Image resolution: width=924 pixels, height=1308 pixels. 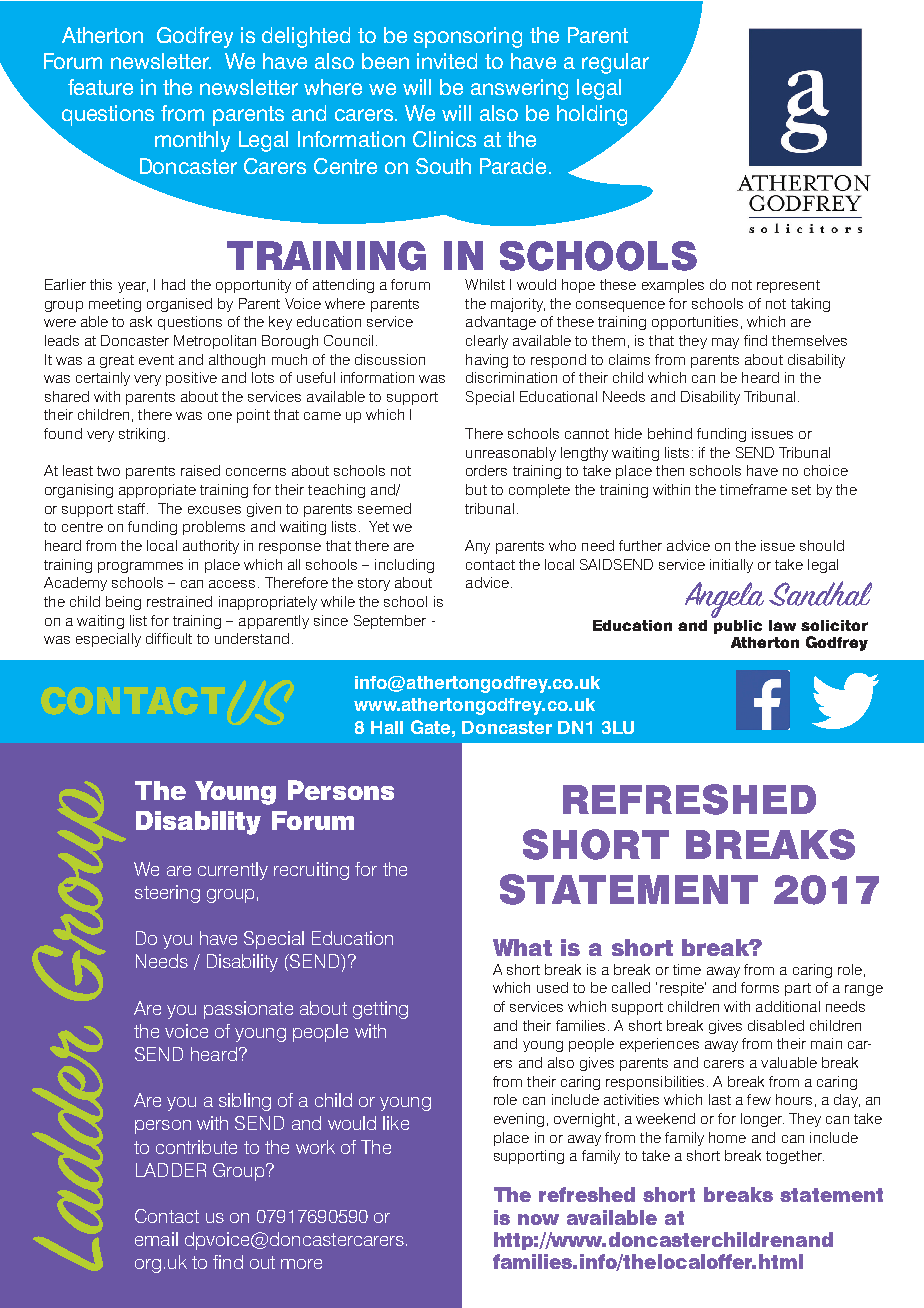 I want to click on email, so click(x=156, y=1239).
